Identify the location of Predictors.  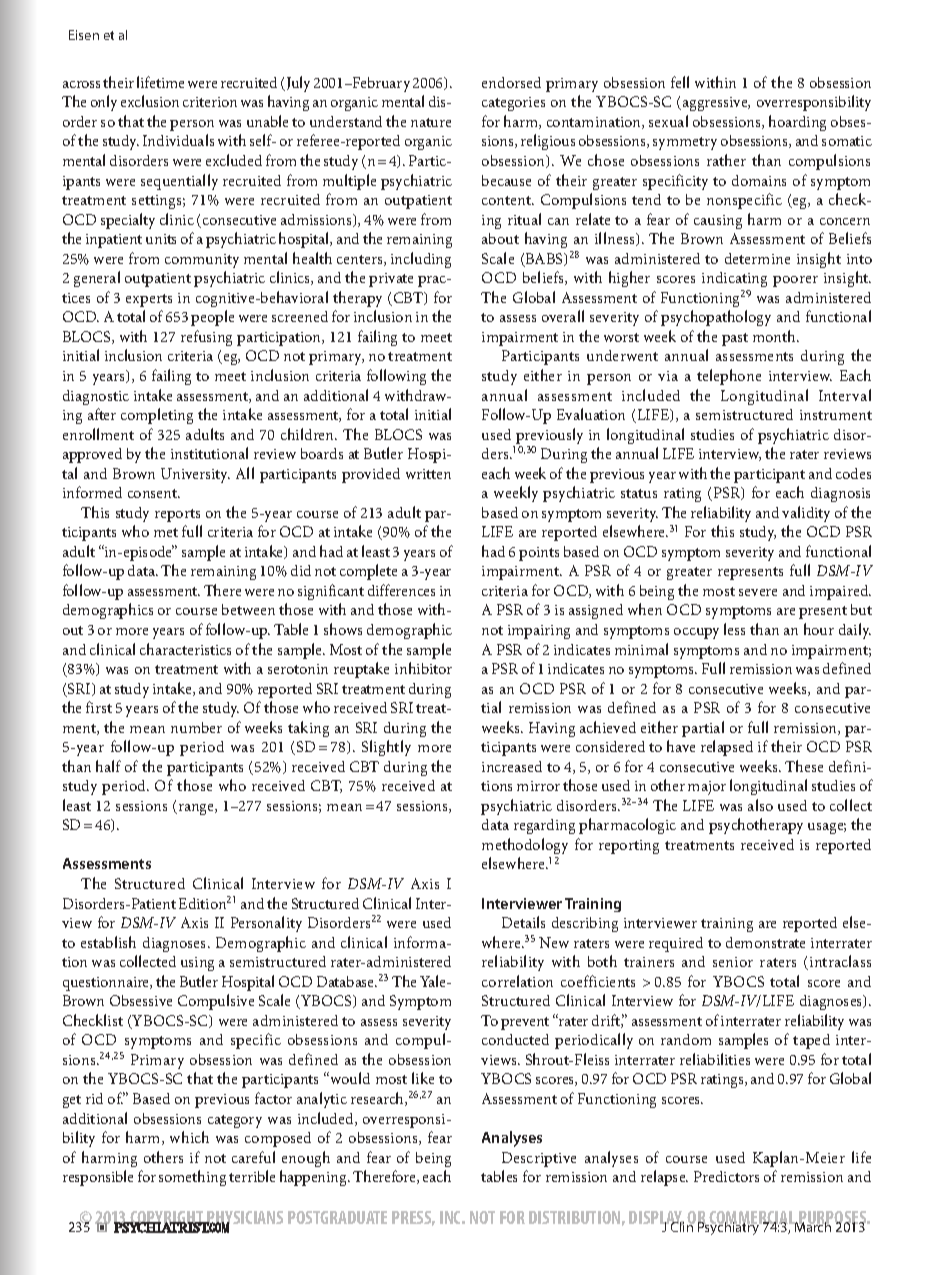
(726, 1176).
